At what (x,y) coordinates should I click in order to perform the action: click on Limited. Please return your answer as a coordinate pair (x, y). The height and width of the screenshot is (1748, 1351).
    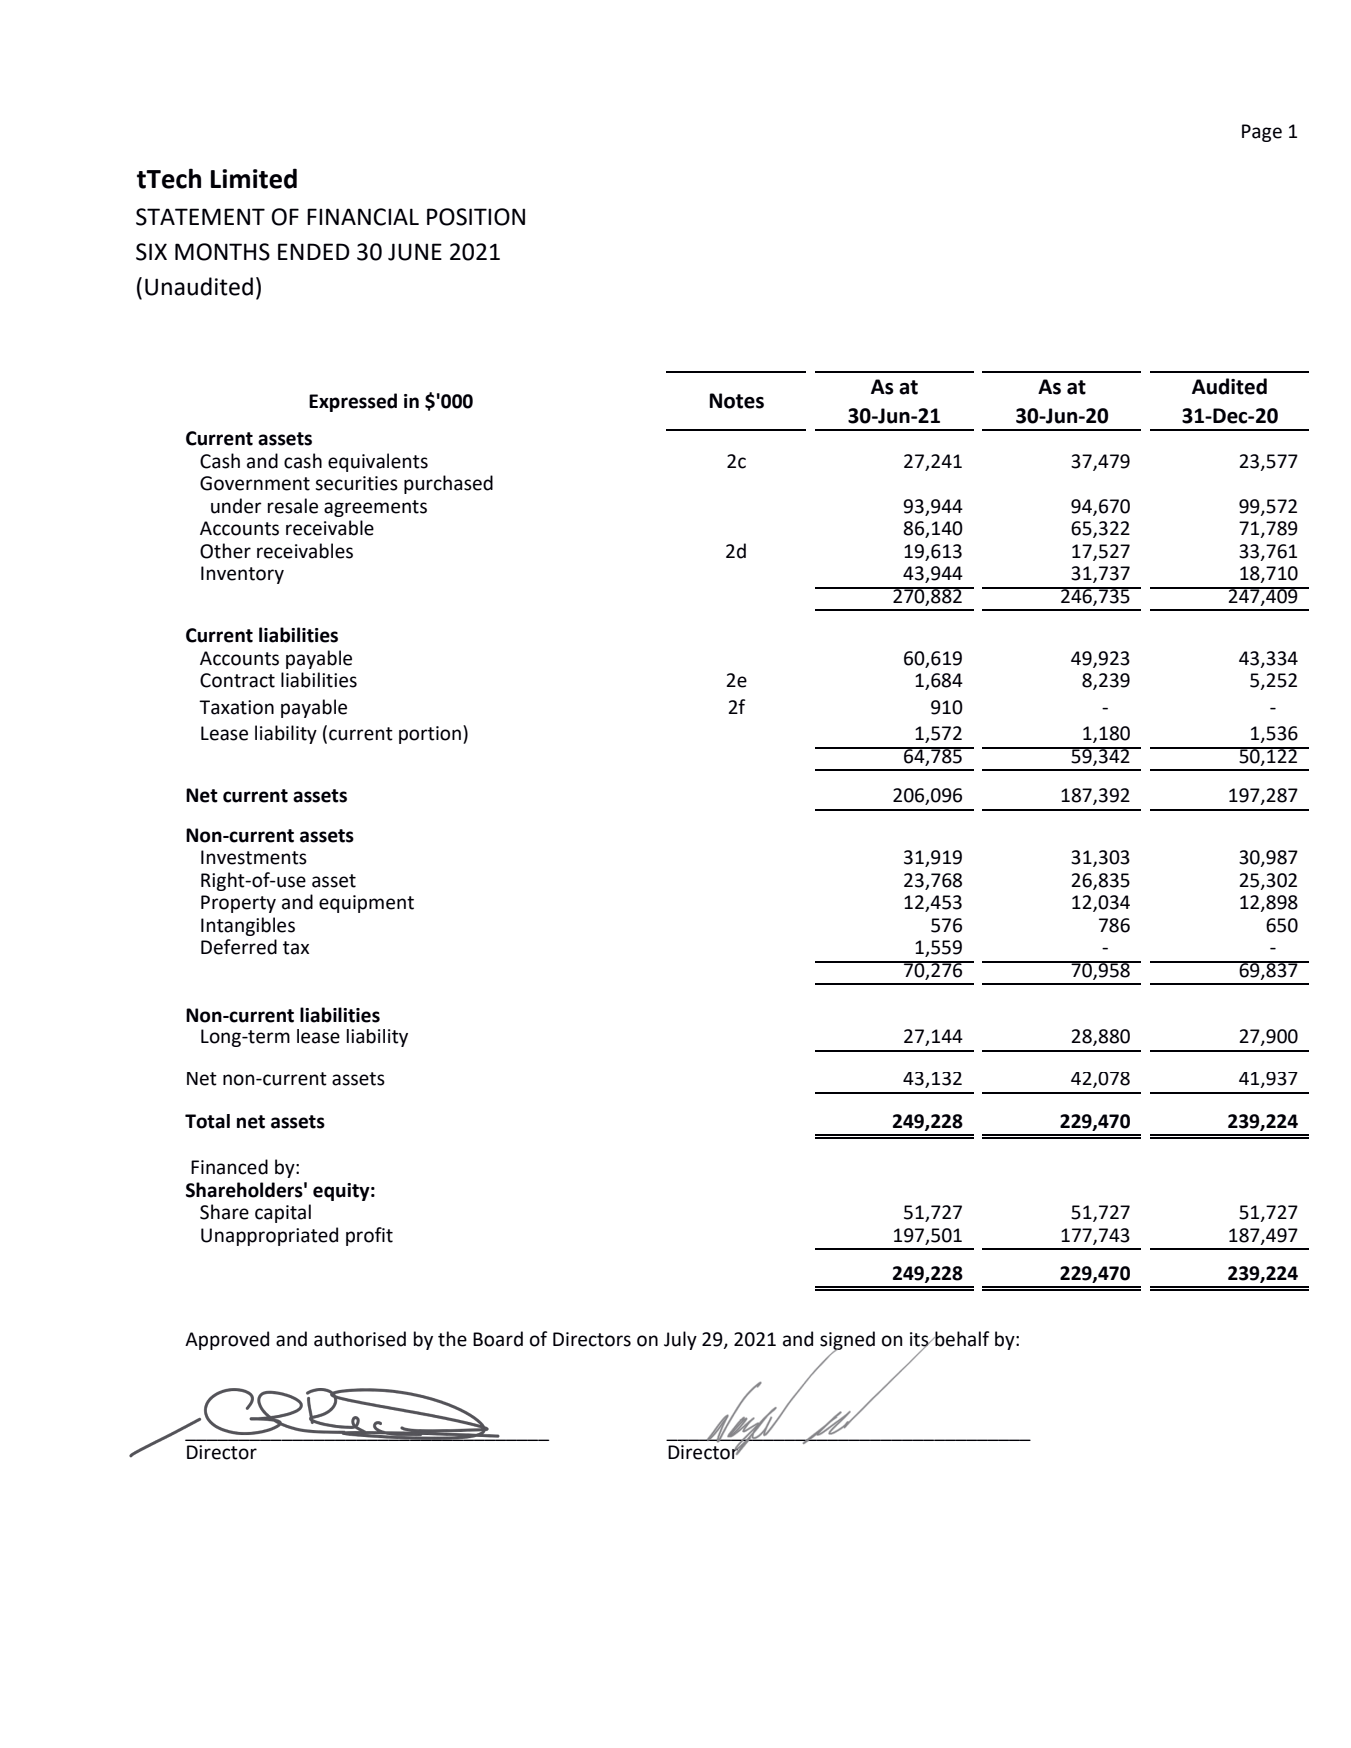
    Looking at the image, I should click on (254, 178).
